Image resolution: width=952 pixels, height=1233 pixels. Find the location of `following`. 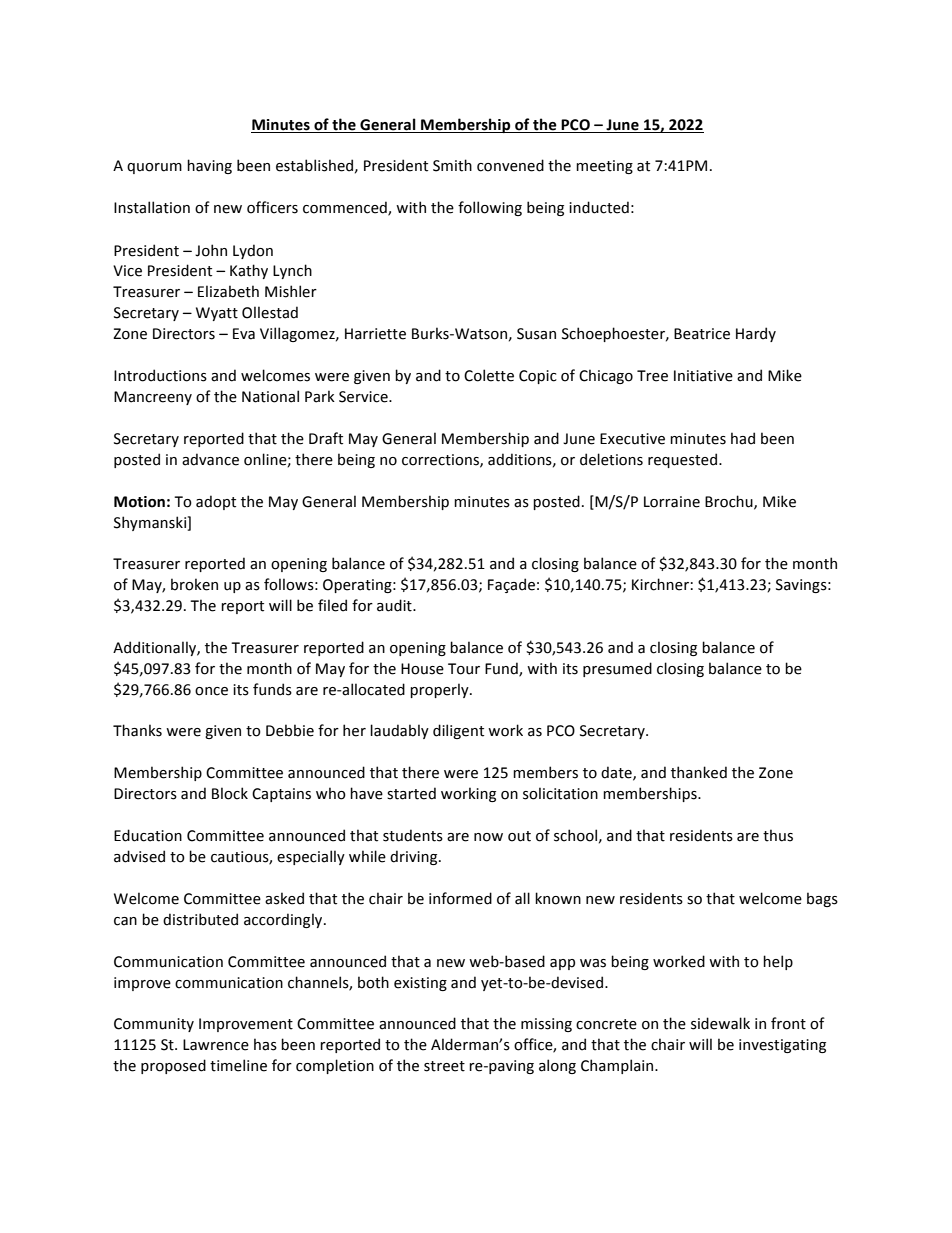

following is located at coordinates (490, 208).
